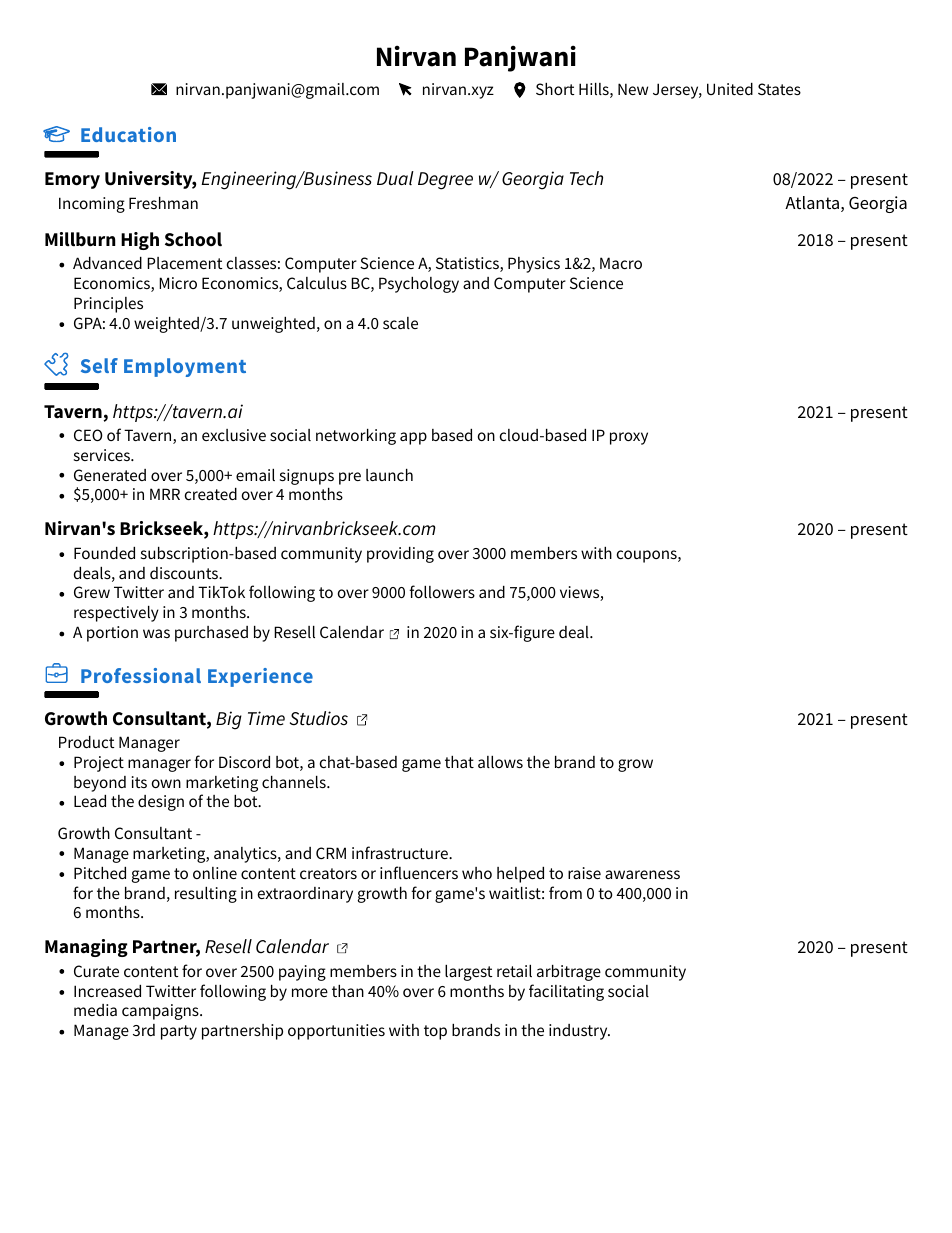 This image has width=952, height=1233. What do you see at coordinates (395, 178) in the image?
I see `Dual` at bounding box center [395, 178].
